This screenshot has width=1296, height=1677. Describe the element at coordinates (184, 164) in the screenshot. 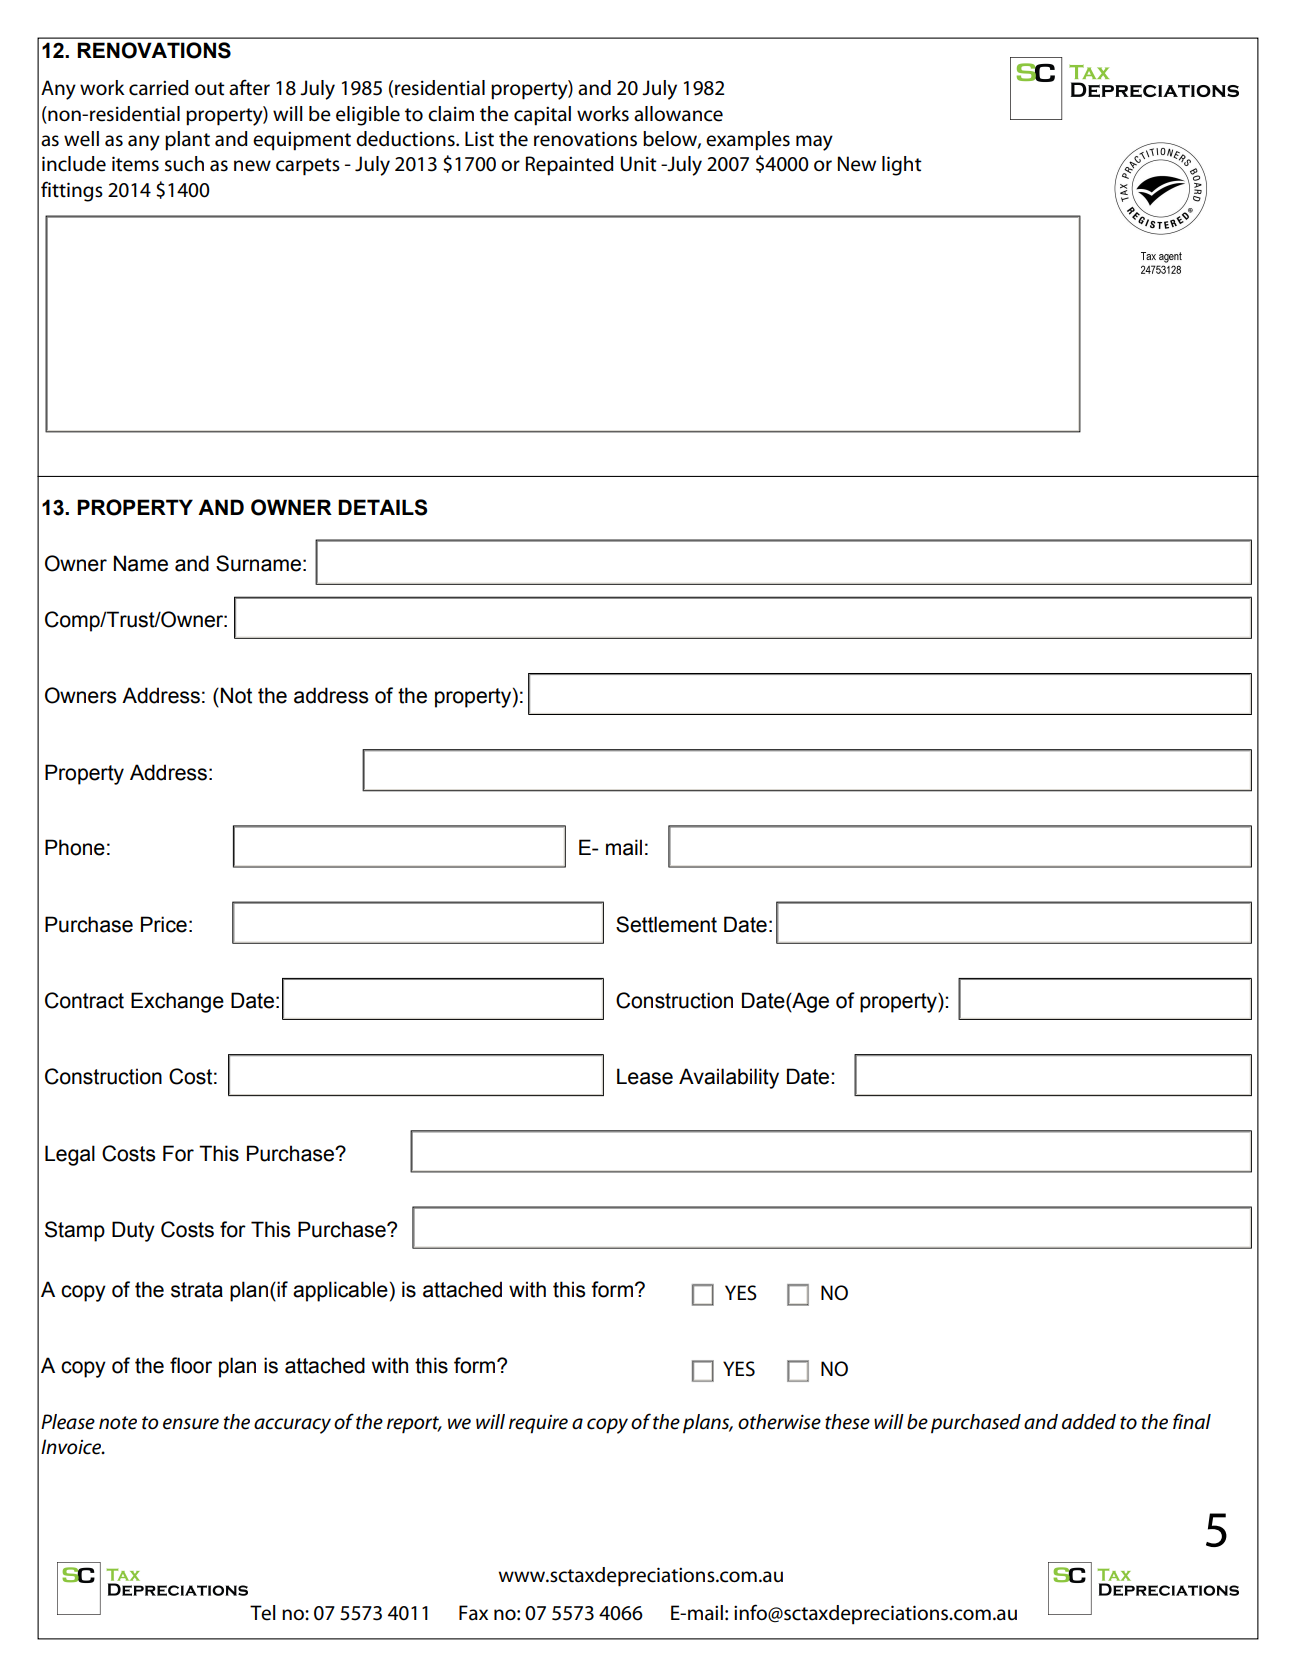

I see `such` at that location.
